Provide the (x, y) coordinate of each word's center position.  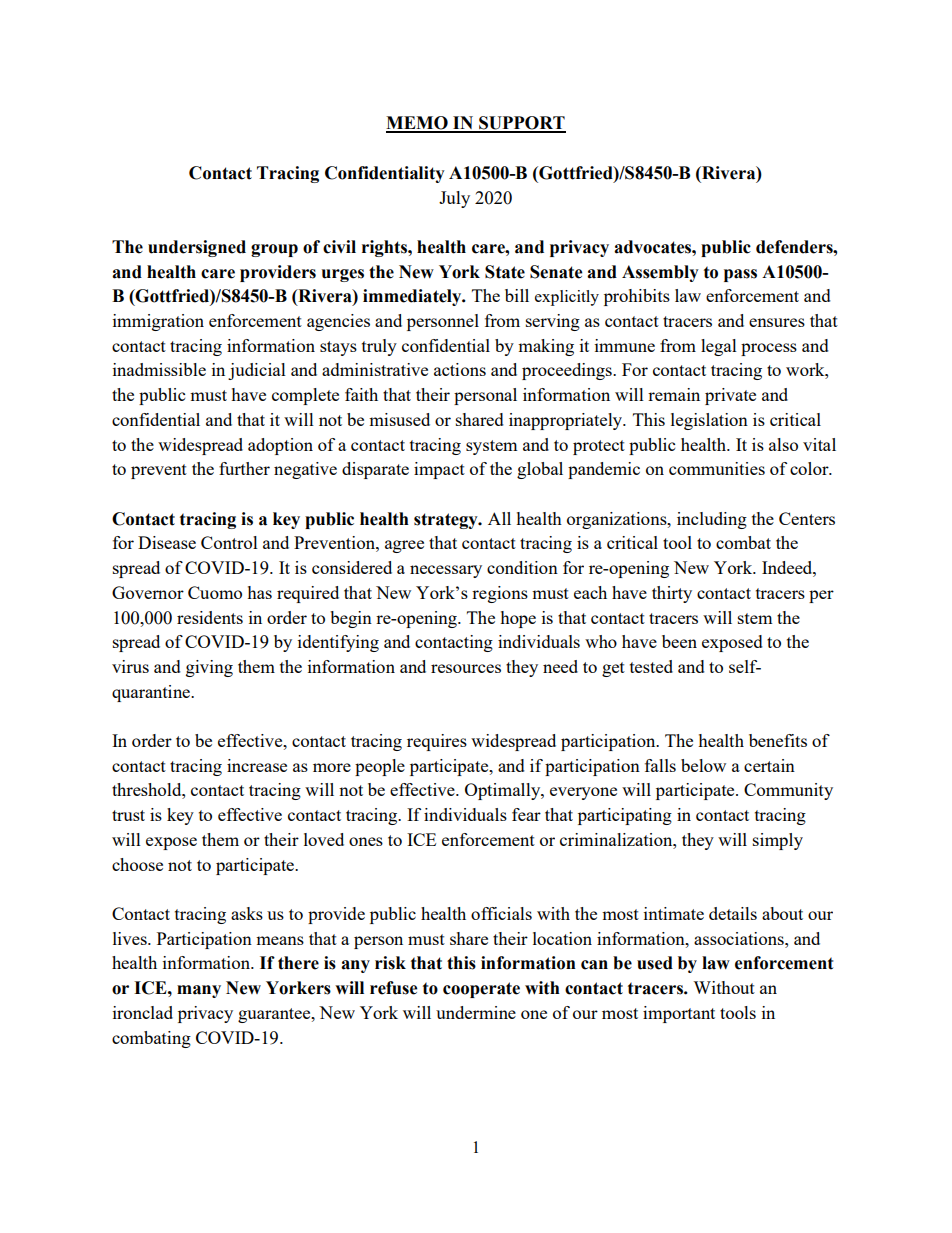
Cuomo (215, 592)
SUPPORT (521, 124)
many (199, 991)
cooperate (481, 990)
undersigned (197, 248)
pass (740, 275)
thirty (672, 594)
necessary (446, 571)
